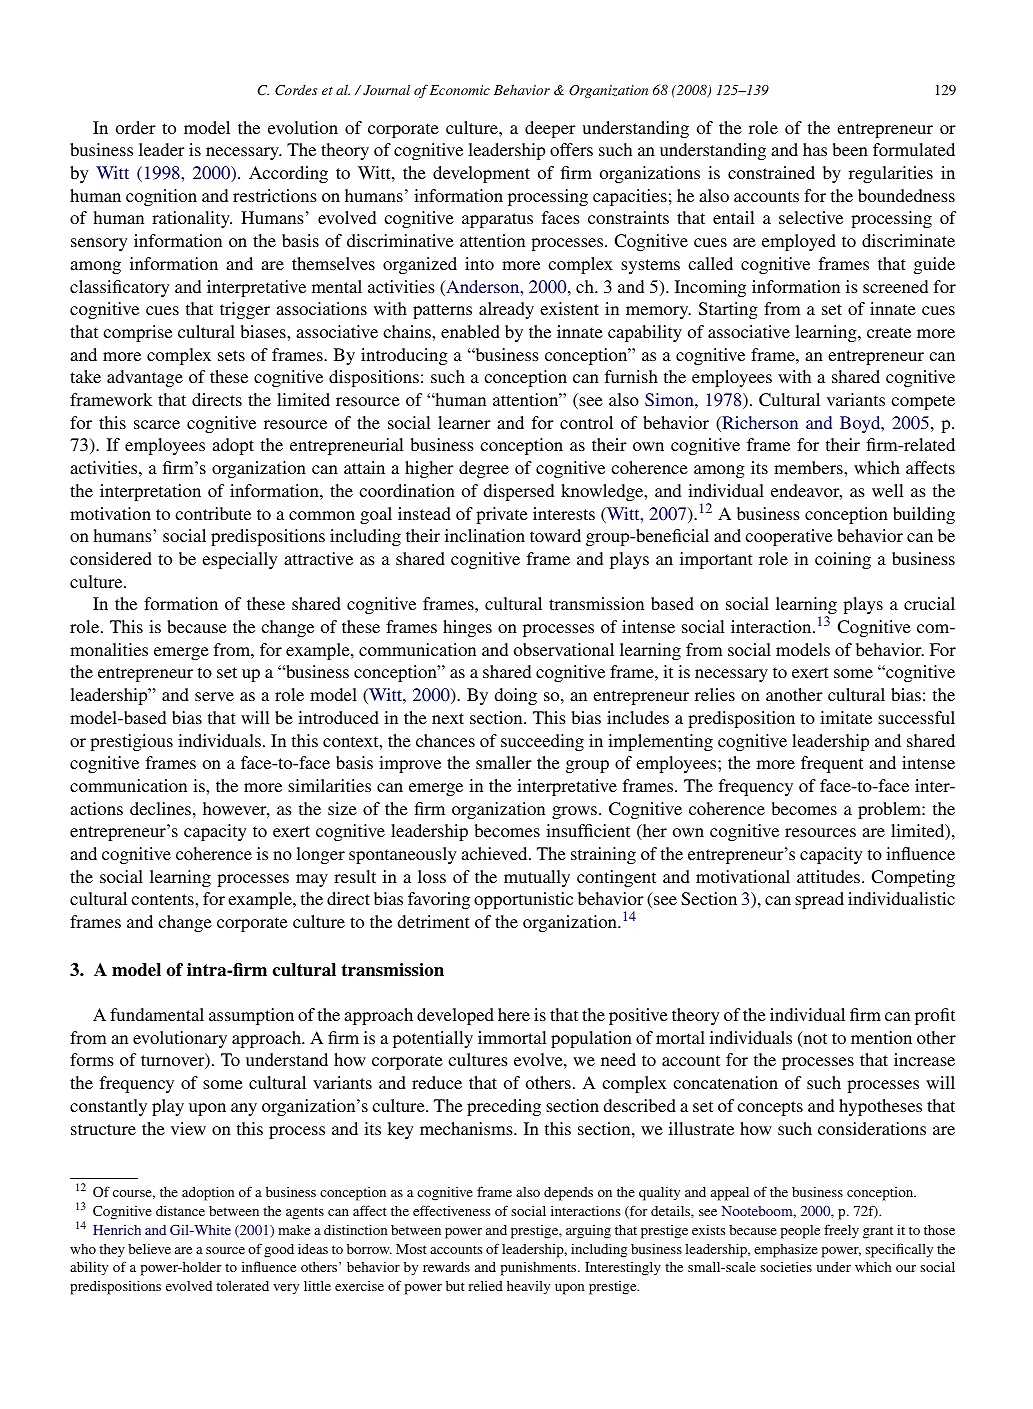  What do you see at coordinates (888, 490) in the page?
I see `well` at bounding box center [888, 490].
